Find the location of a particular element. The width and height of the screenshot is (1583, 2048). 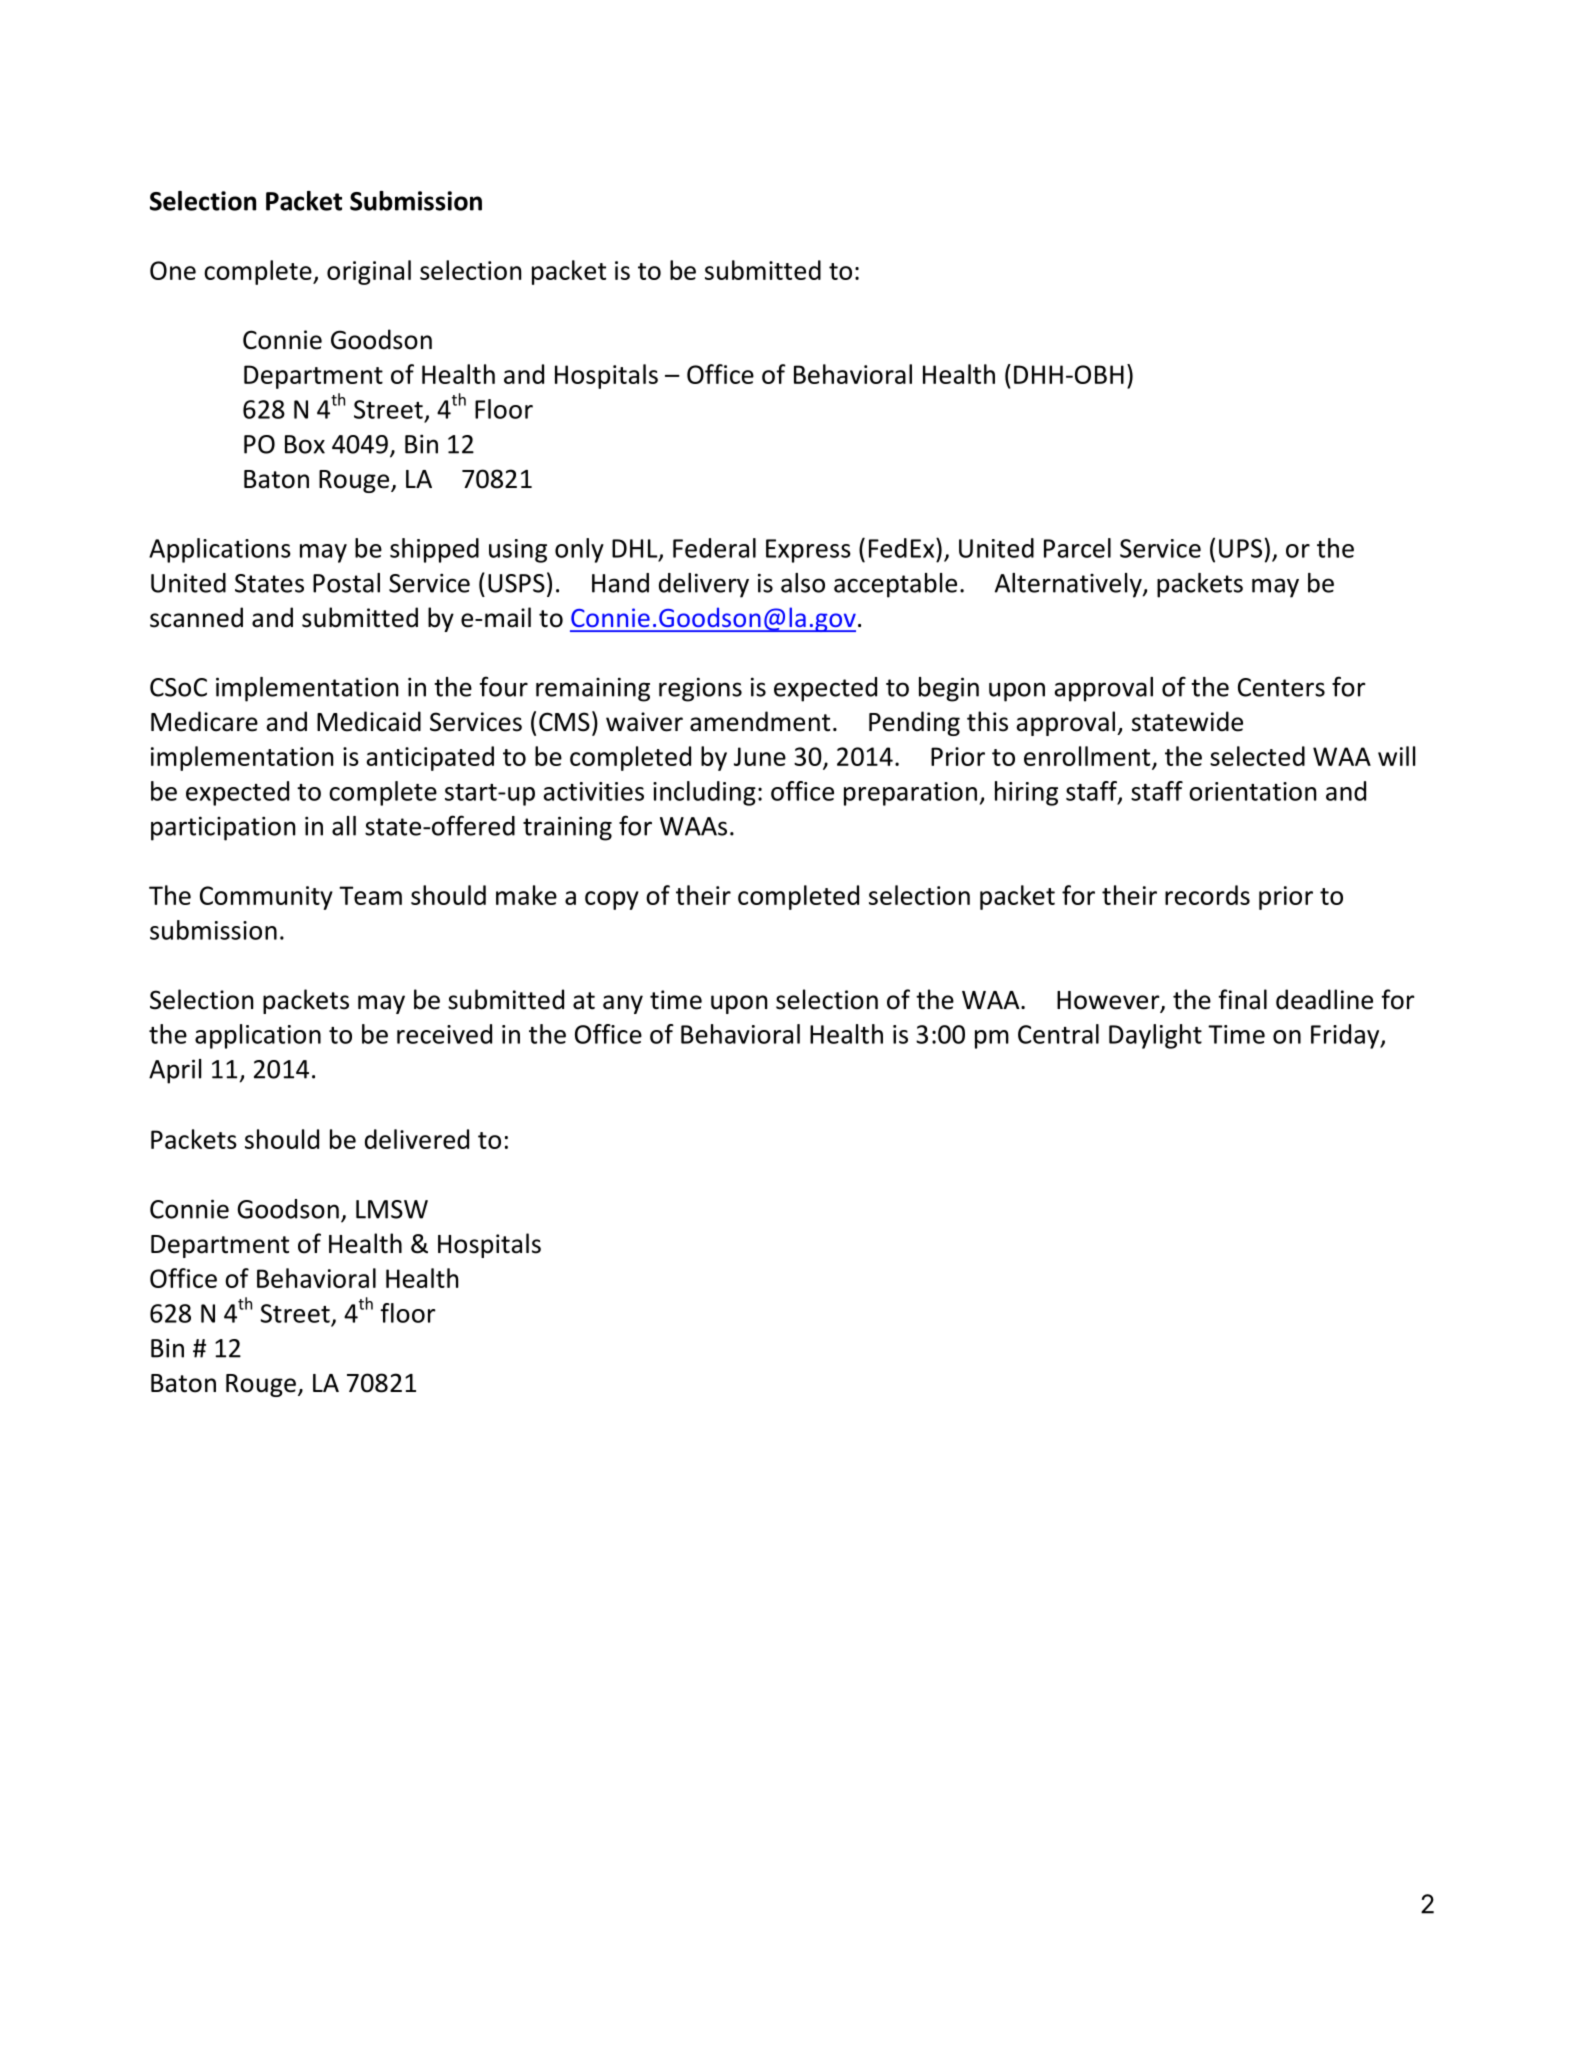

also is located at coordinates (803, 583).
